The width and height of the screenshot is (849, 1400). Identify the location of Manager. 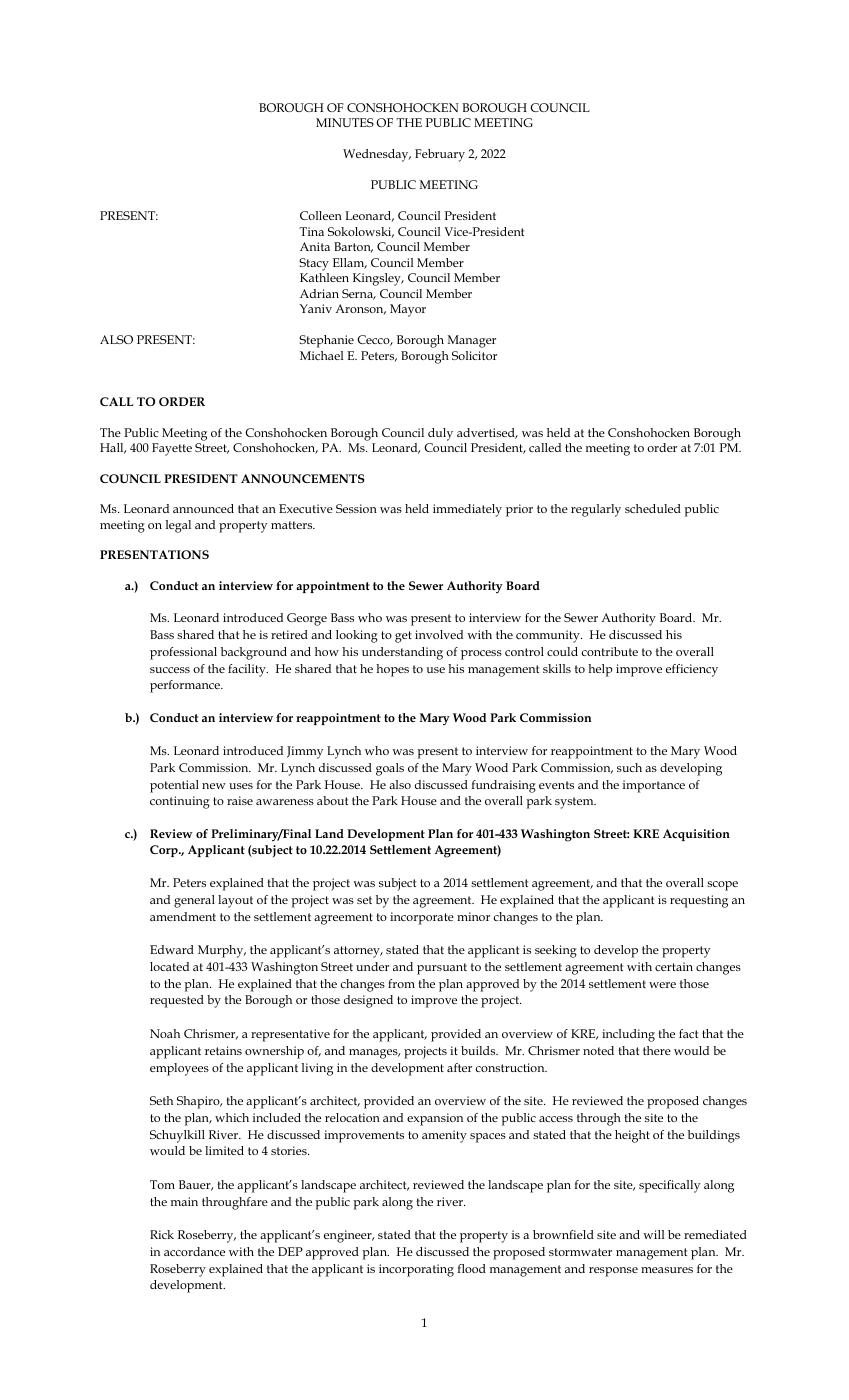
(472, 341).
